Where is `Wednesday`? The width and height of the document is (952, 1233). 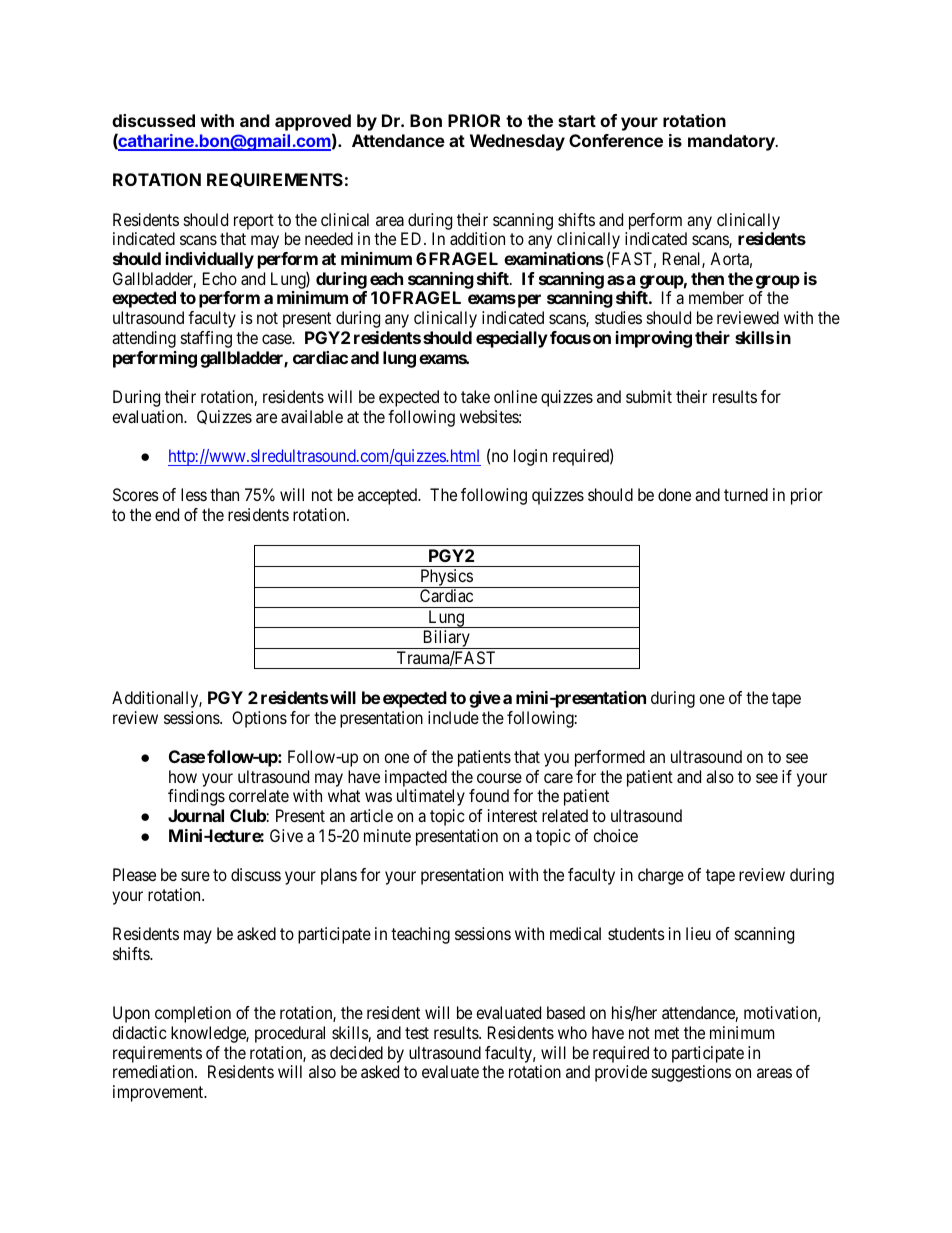
Wednesday is located at coordinates (517, 142).
